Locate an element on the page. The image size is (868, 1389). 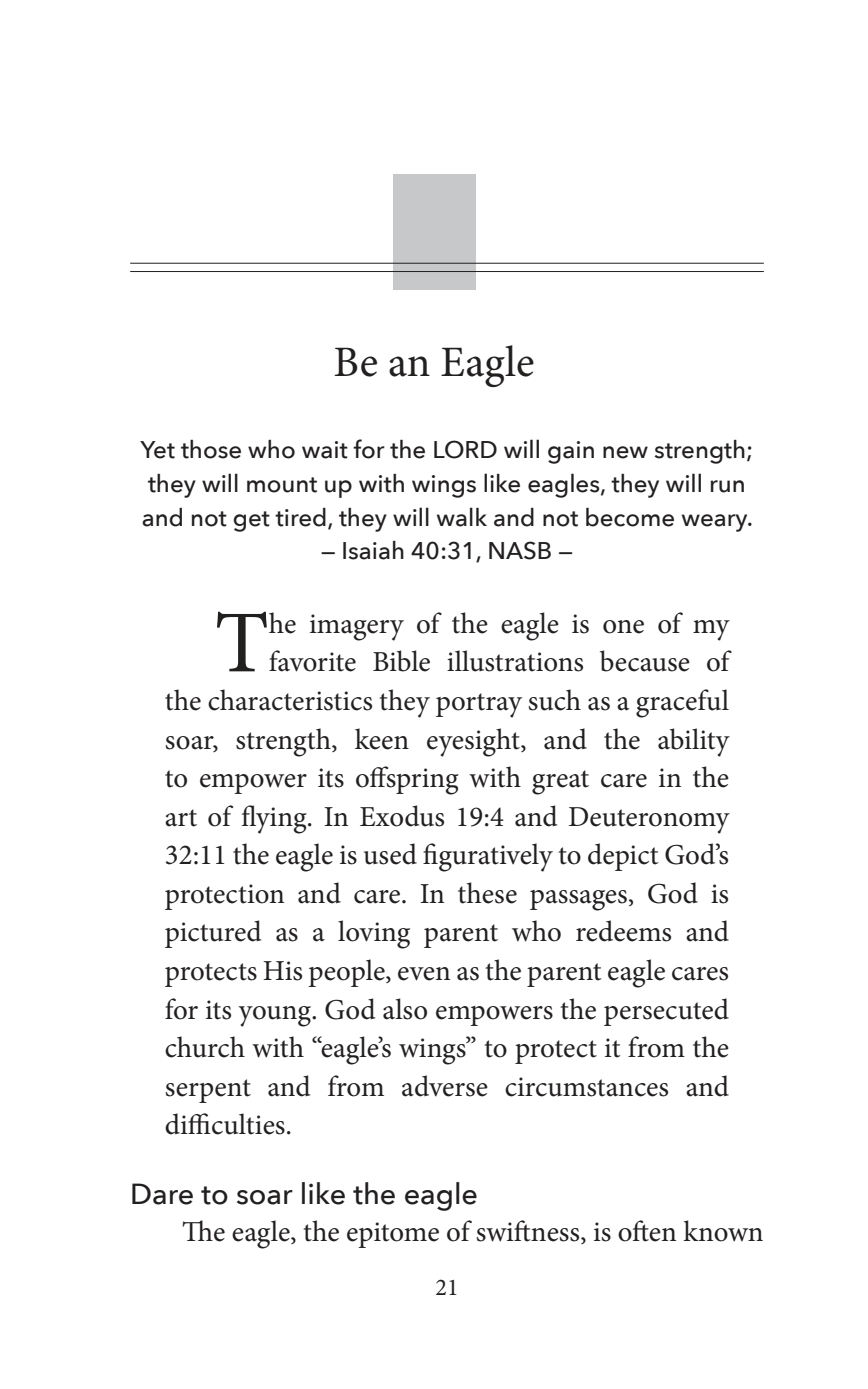
Bible is located at coordinates (401, 661).
